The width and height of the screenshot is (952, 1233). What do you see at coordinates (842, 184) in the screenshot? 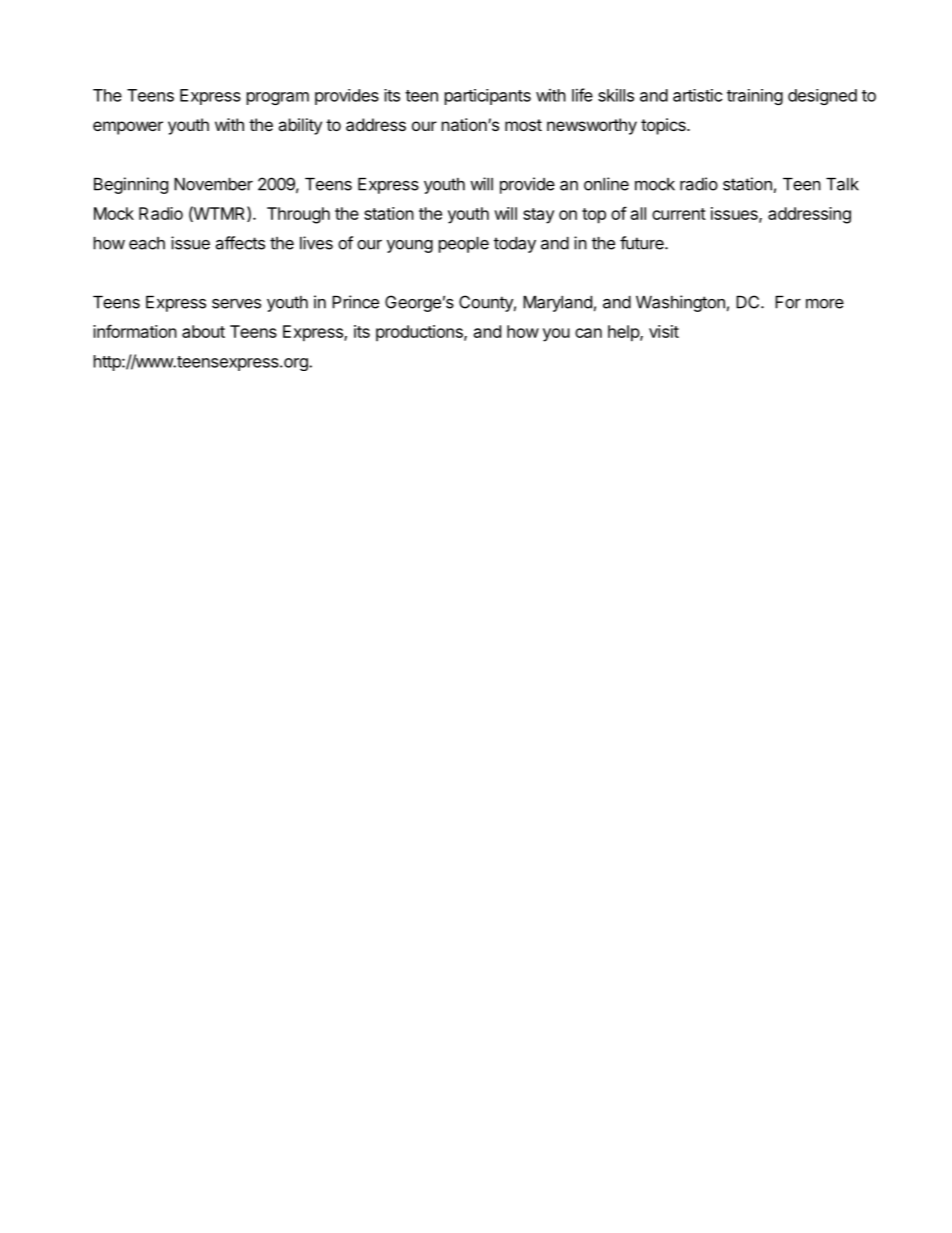
I see `Talk` at bounding box center [842, 184].
